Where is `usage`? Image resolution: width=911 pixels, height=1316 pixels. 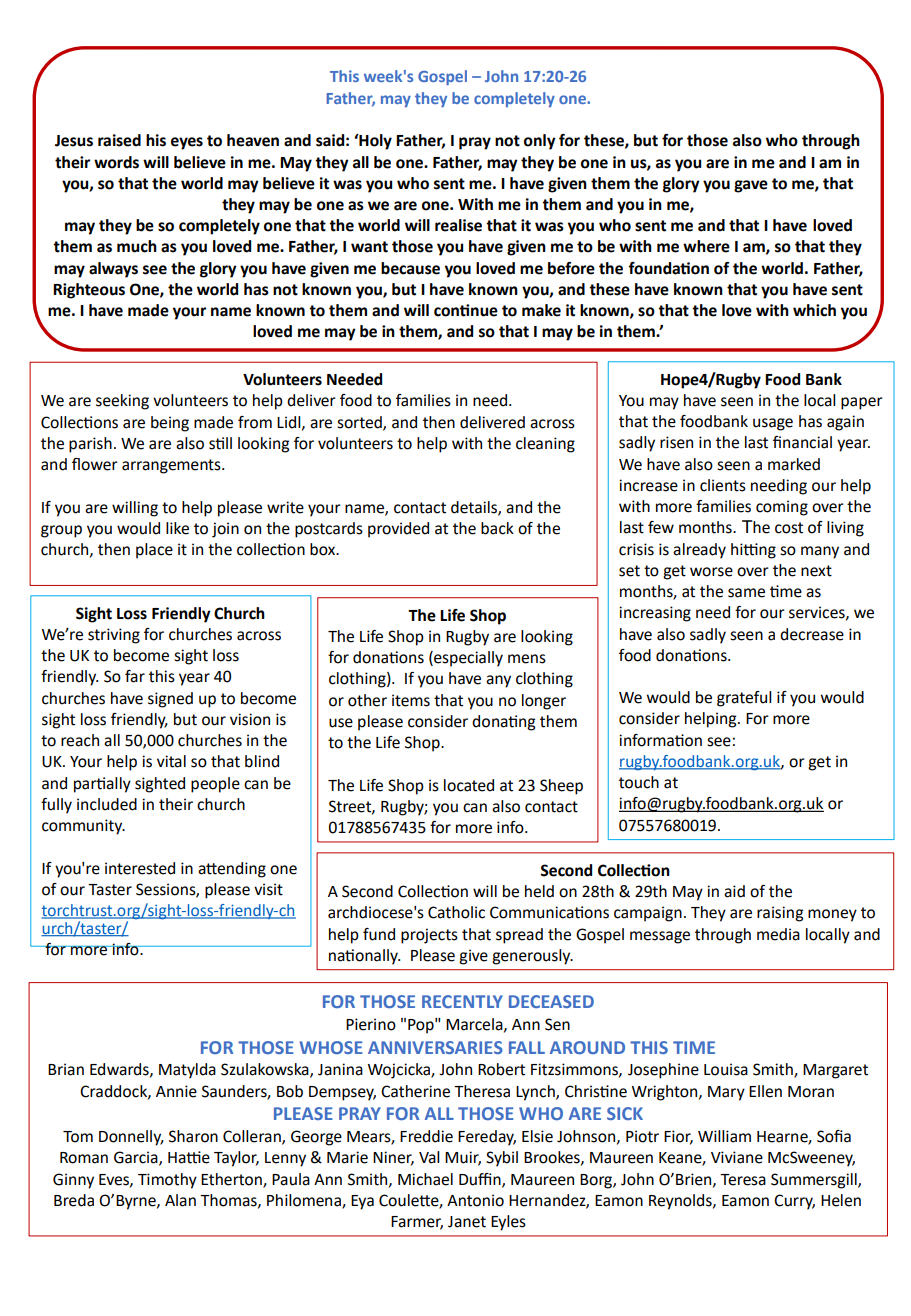
usage is located at coordinates (773, 424).
